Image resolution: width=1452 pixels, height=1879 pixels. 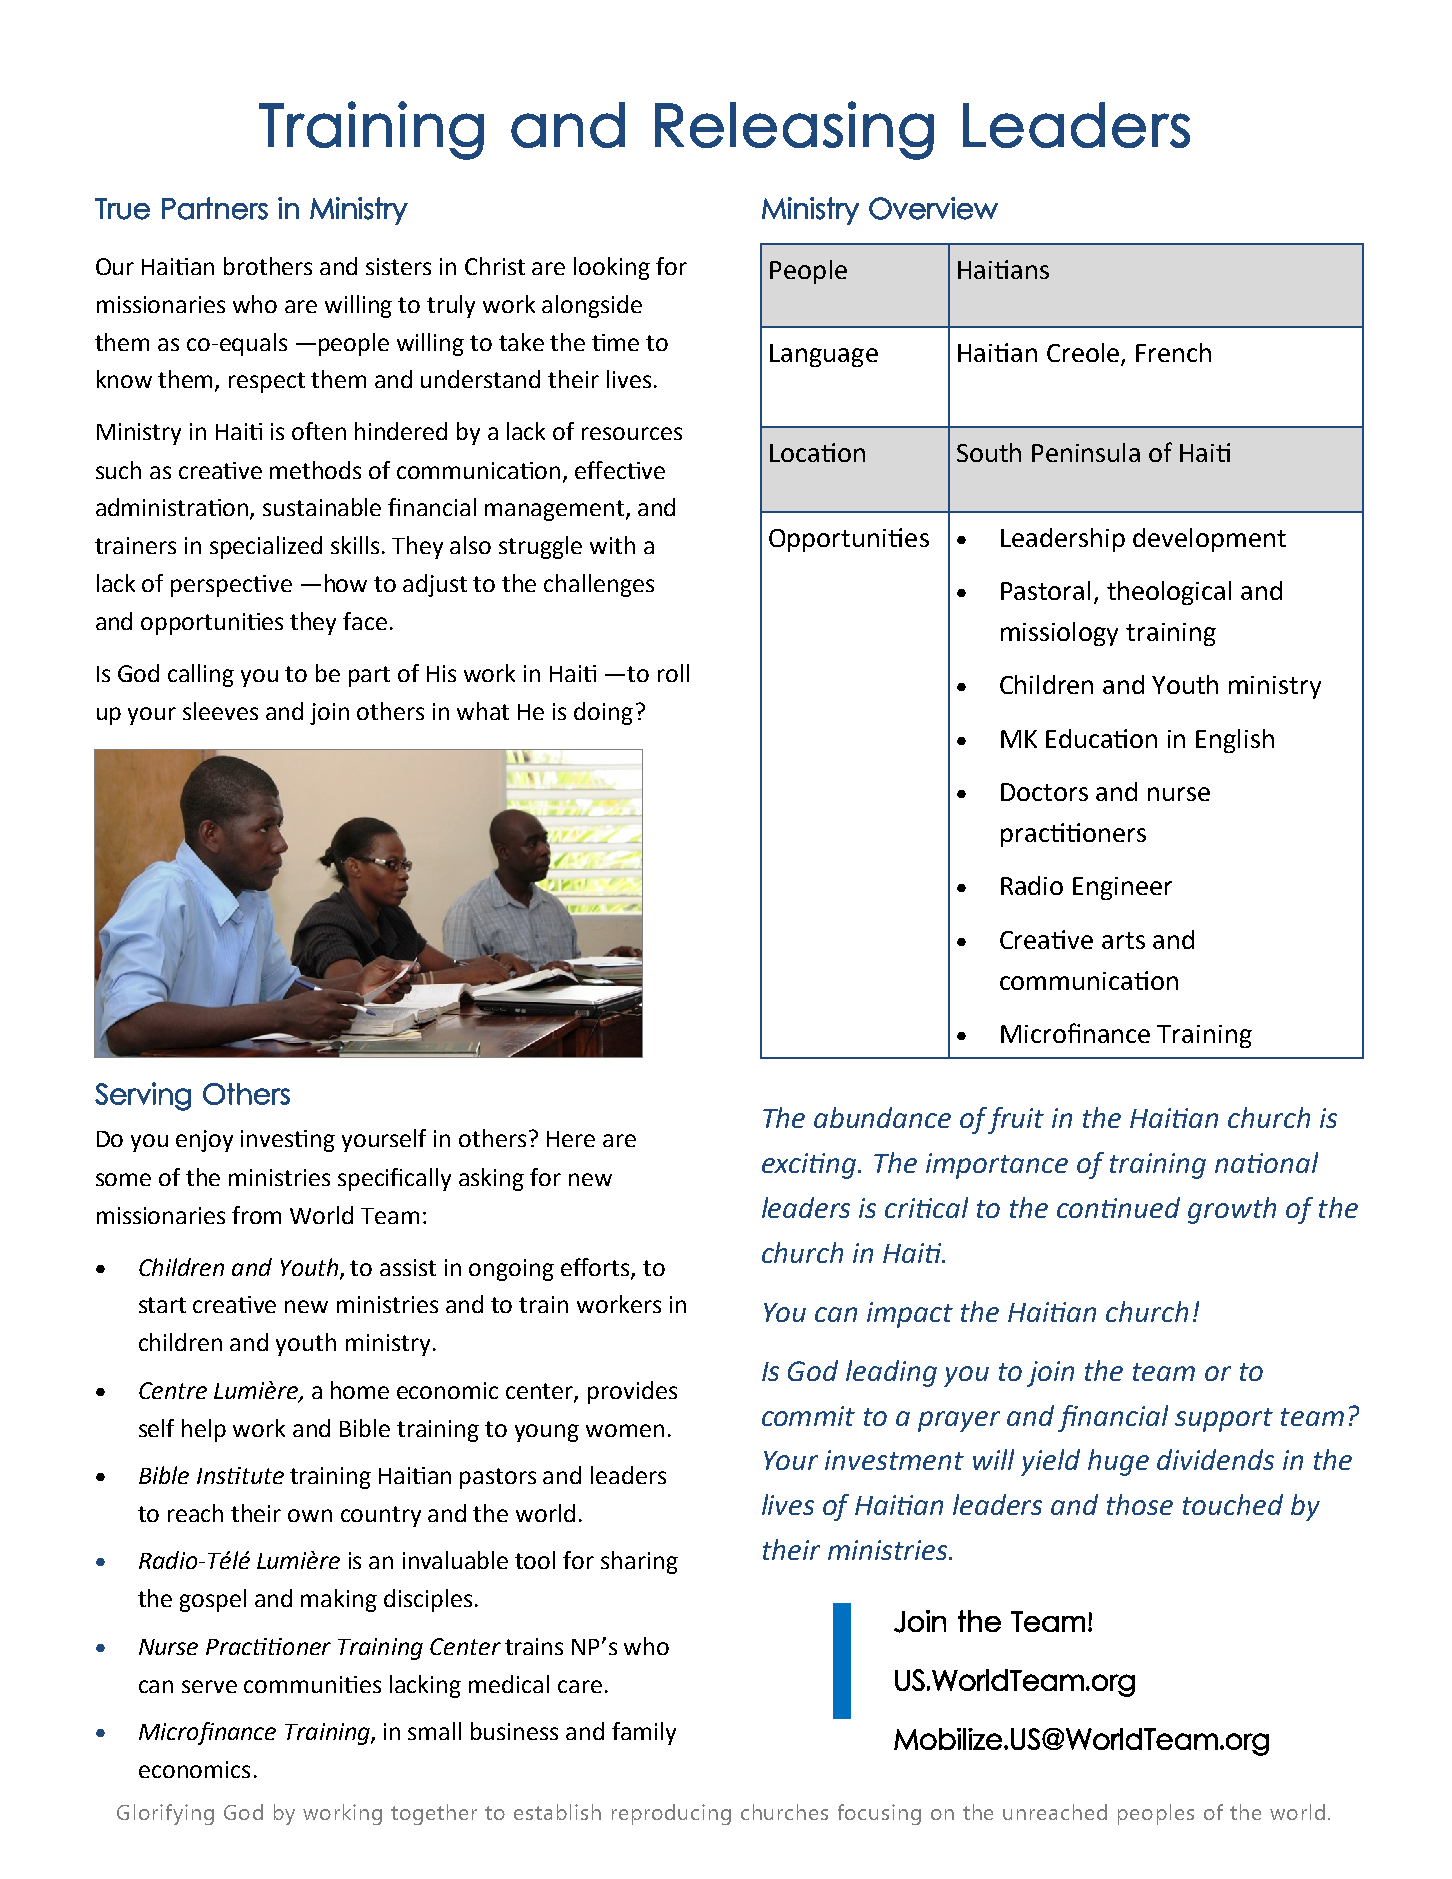 I want to click on Doctors, so click(x=1044, y=792).
